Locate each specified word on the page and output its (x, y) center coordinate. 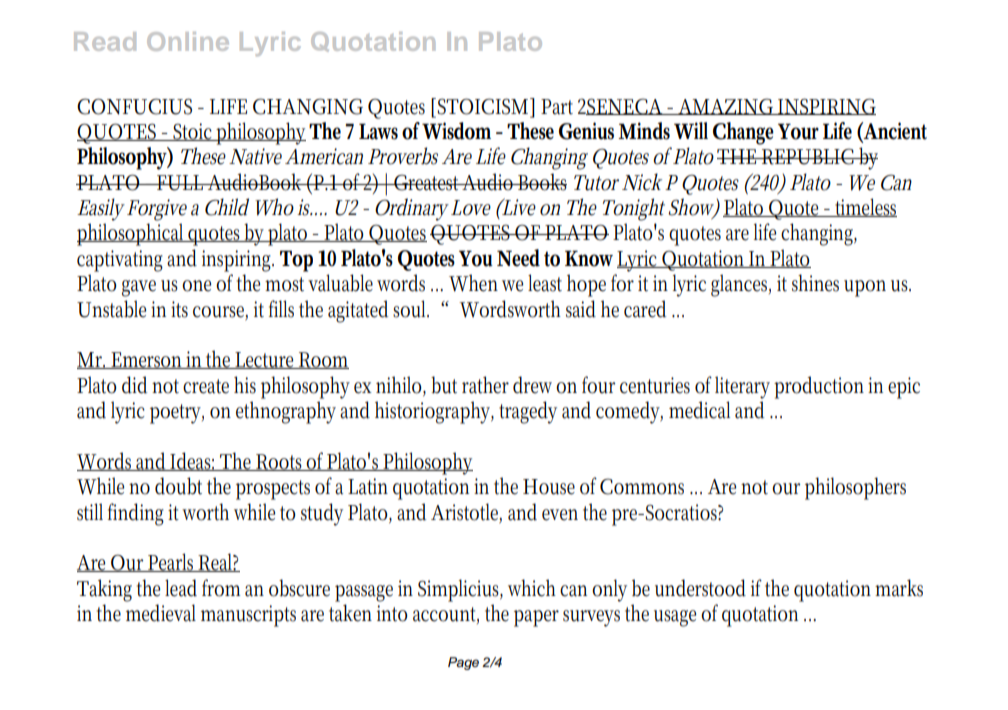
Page (463, 663)
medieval (161, 613)
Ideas (192, 461)
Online (188, 41)
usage (675, 618)
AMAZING (726, 106)
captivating (120, 261)
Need (518, 258)
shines (815, 283)
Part (557, 107)
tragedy (528, 412)
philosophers (855, 488)
